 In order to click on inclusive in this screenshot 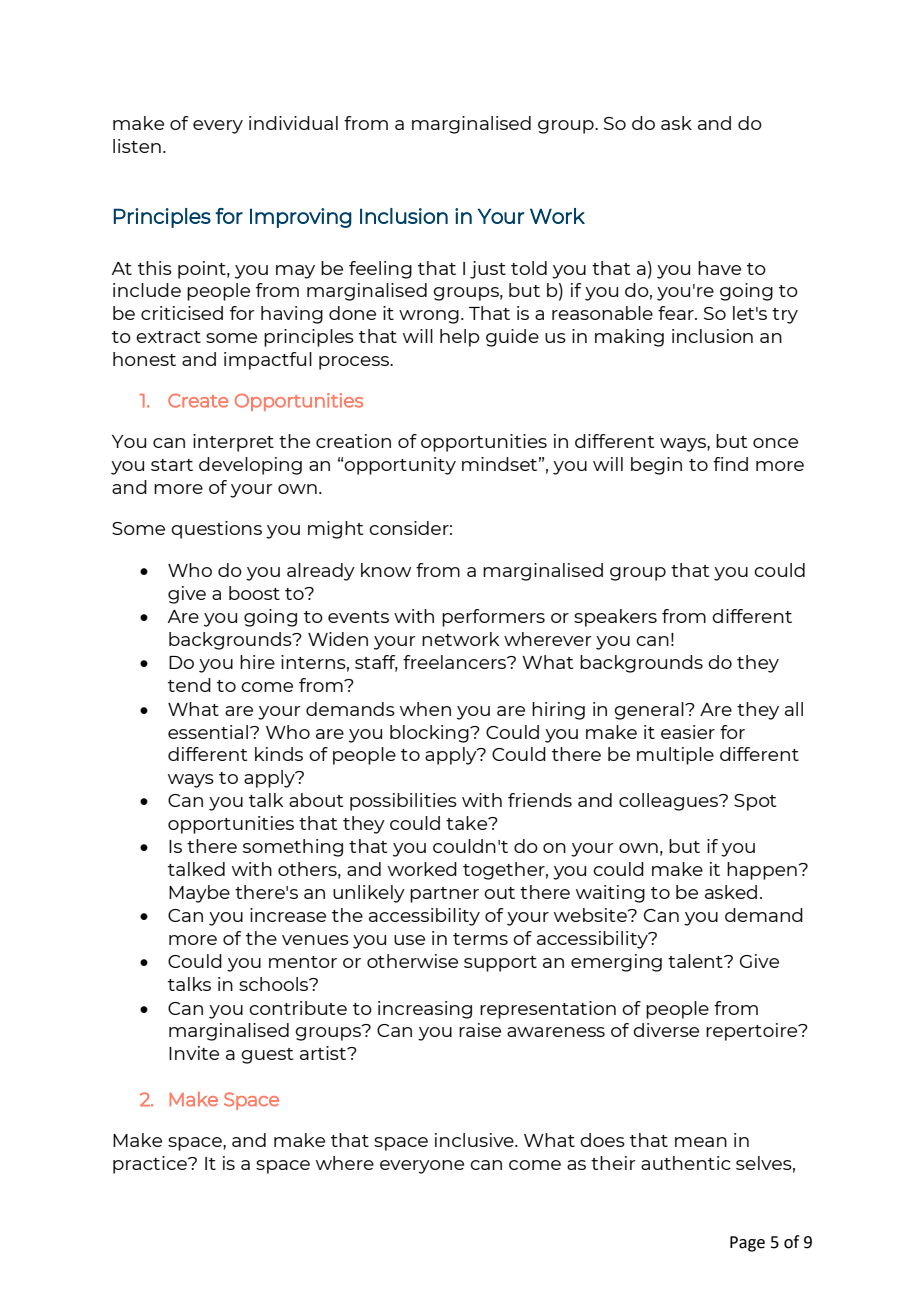, I will do `click(475, 1140)`.
